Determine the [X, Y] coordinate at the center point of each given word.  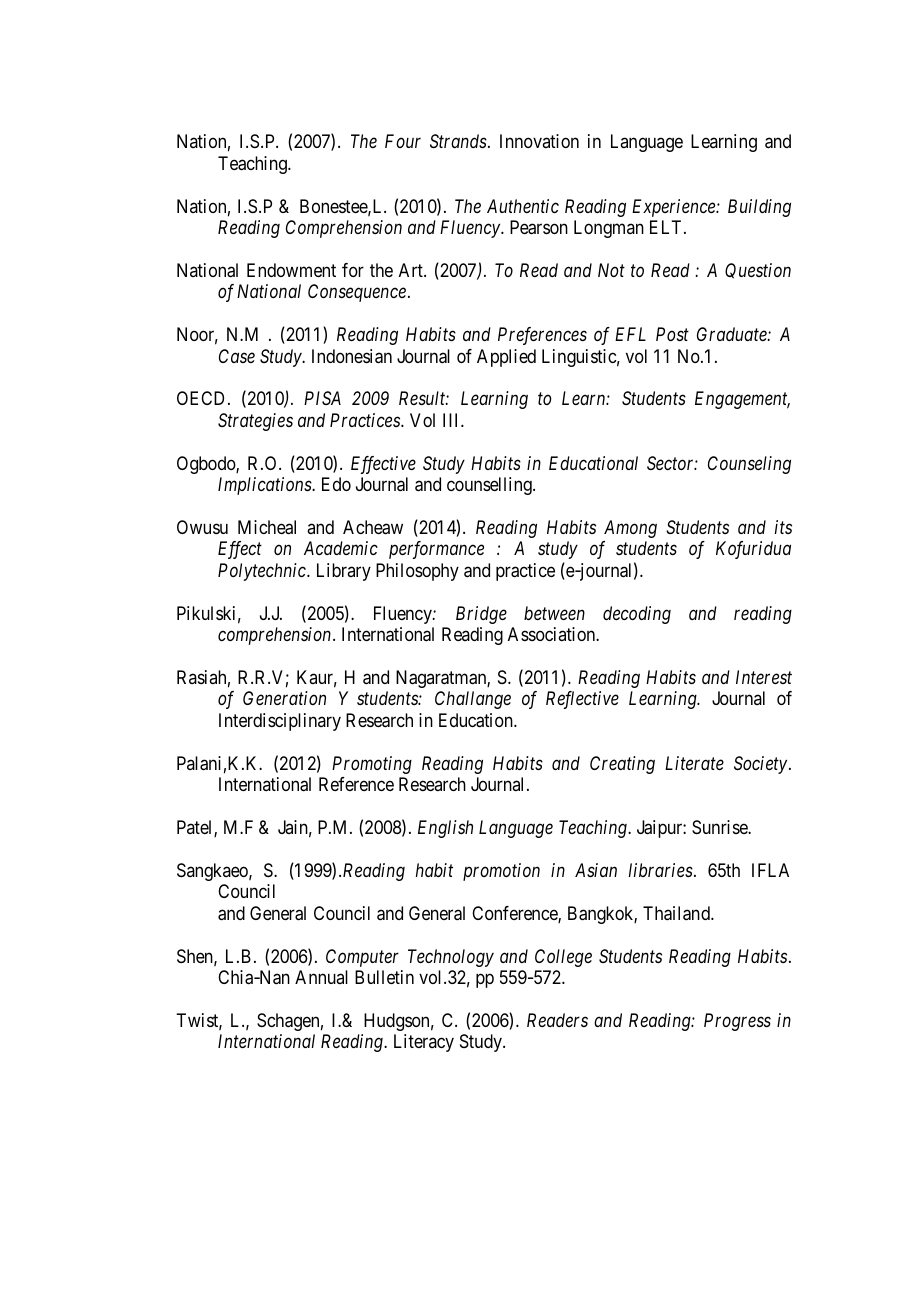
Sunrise [720, 827]
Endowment [291, 270]
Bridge [481, 615]
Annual [321, 977]
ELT [667, 227]
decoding [637, 615]
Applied [506, 358]
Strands [459, 141]
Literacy [424, 1043]
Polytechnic [263, 572]
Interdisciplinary [280, 722]
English [445, 829]
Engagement [742, 400]
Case [237, 356]
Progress [737, 1022]
